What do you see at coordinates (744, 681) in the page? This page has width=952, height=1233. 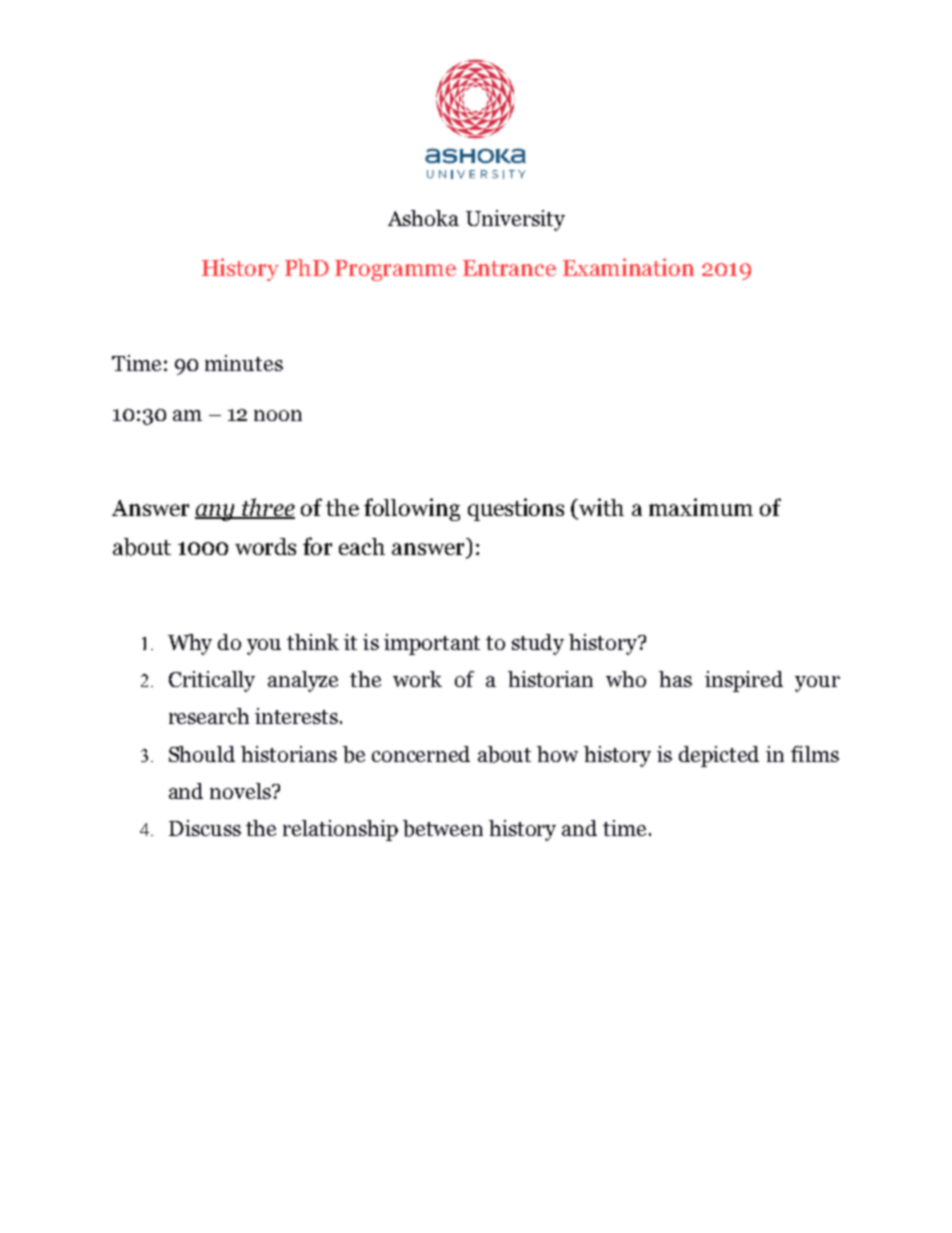 I see `inspired` at bounding box center [744, 681].
